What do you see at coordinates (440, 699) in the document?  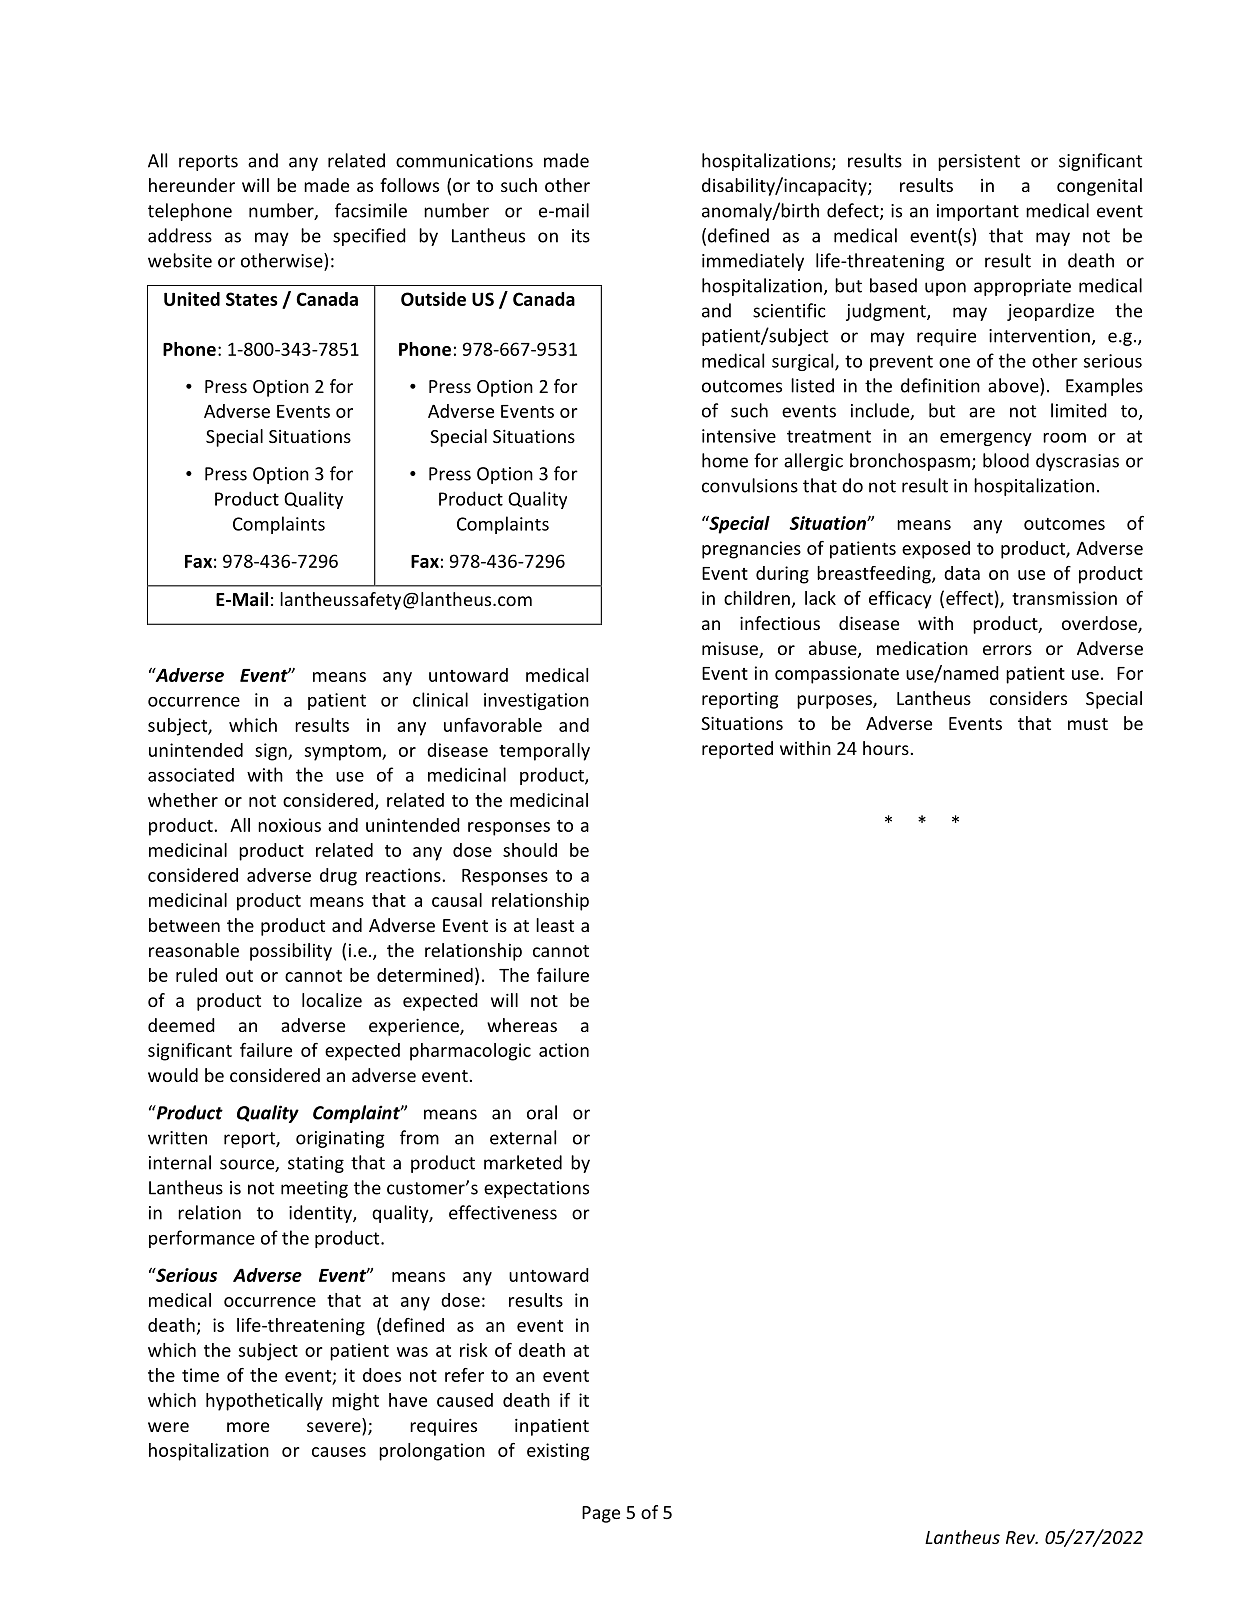 I see `clinical` at bounding box center [440, 699].
